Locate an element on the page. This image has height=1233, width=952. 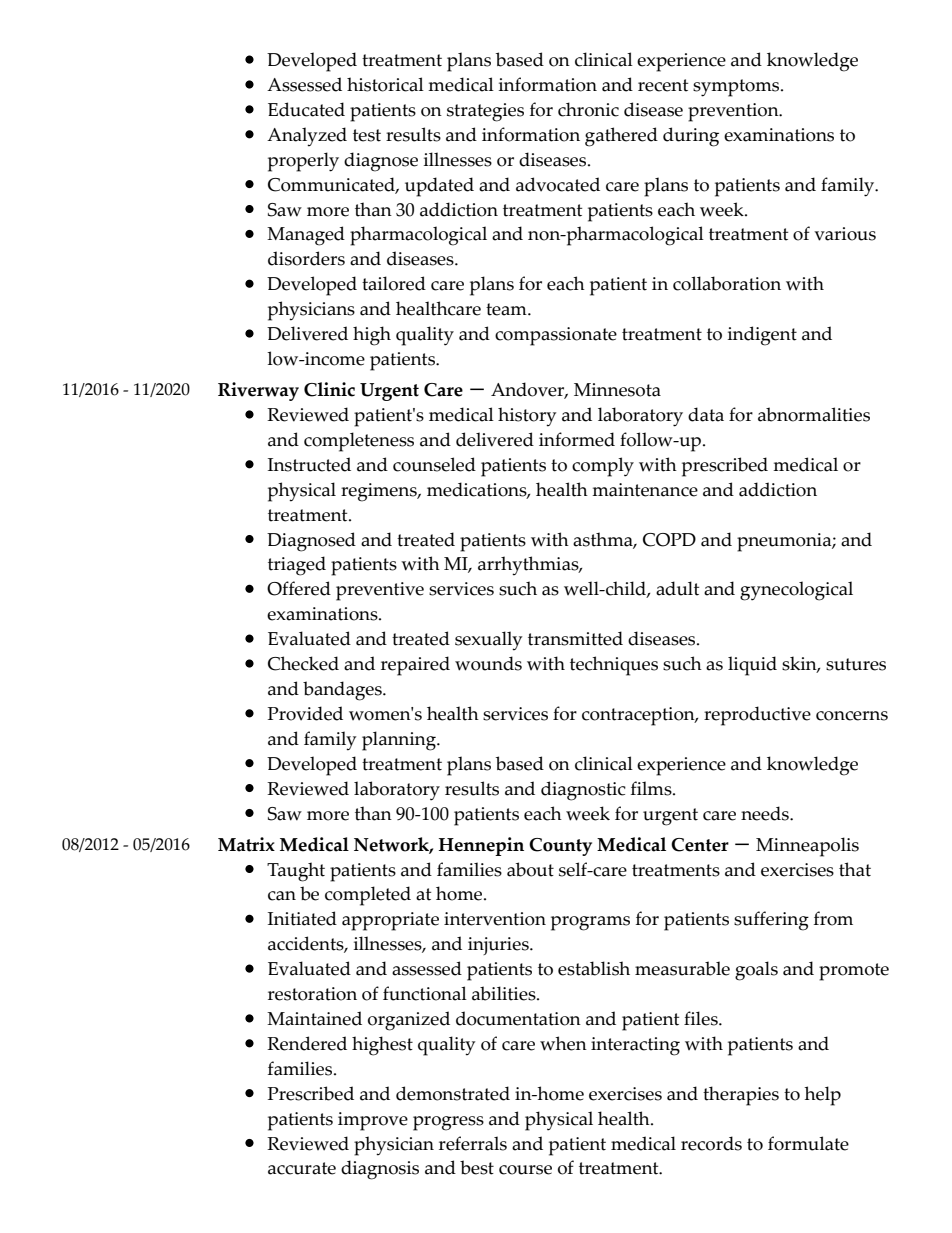
chronic is located at coordinates (588, 109).
